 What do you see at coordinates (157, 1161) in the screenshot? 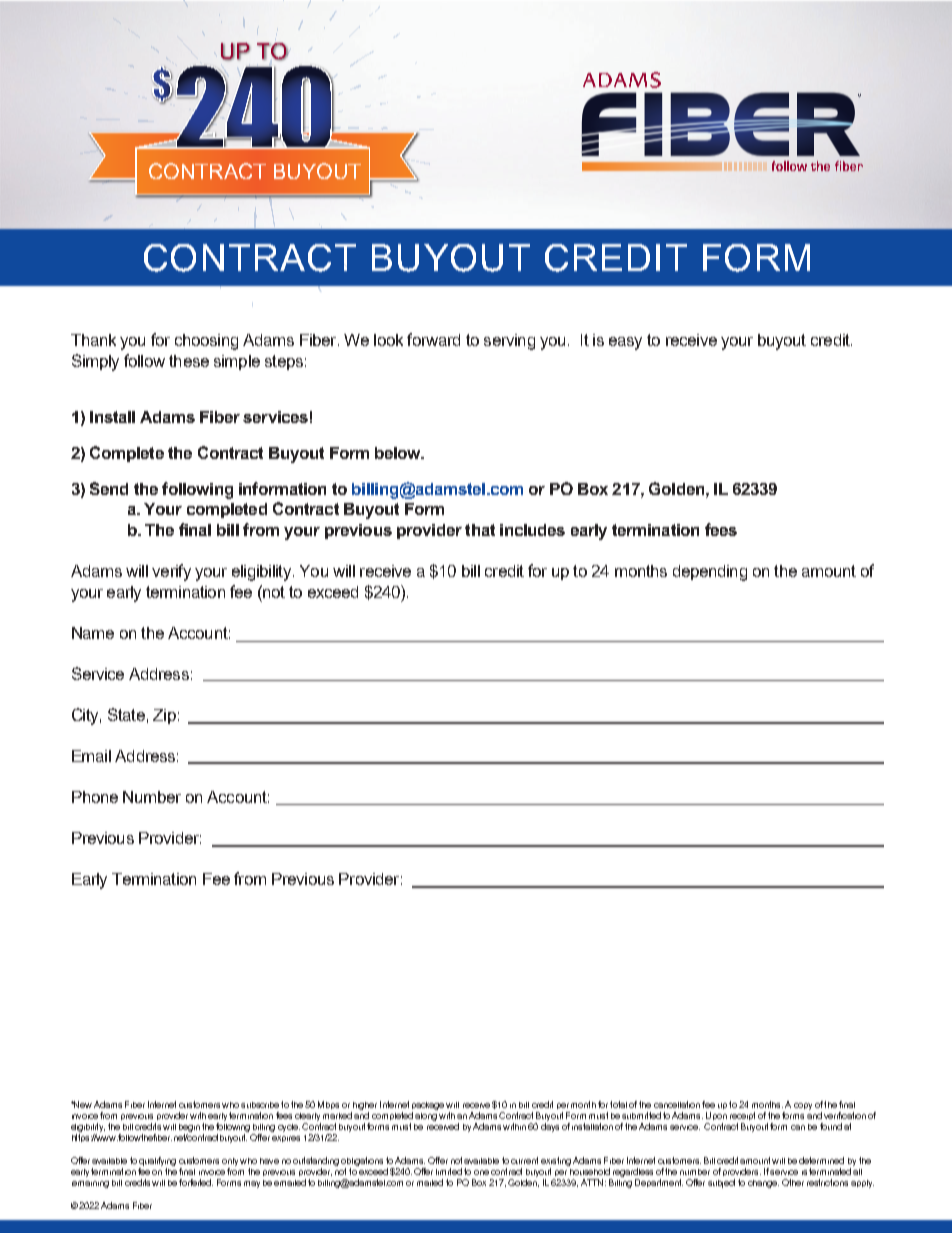
I see `qualifying` at bounding box center [157, 1161].
